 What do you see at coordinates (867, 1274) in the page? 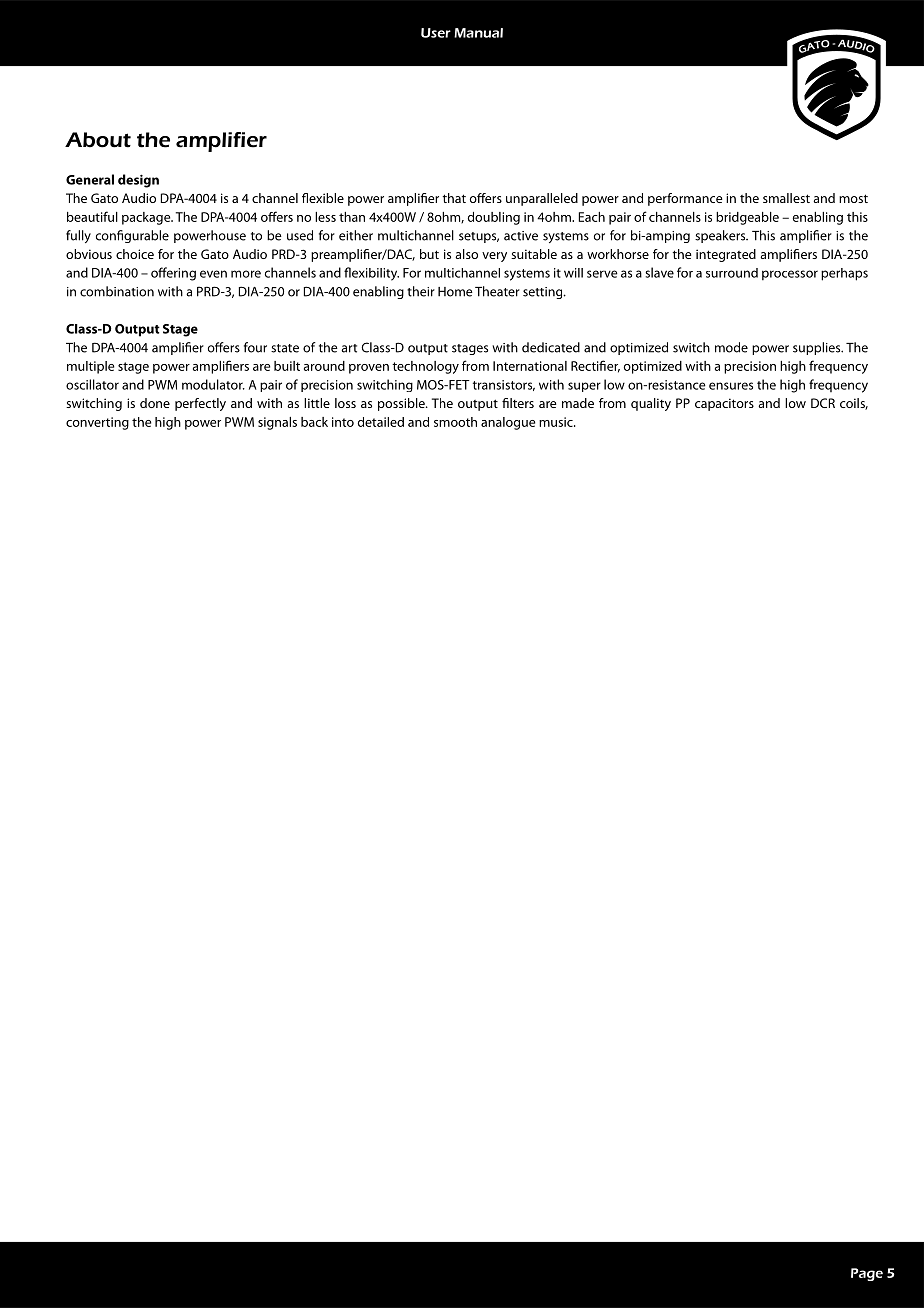
I see `Page` at bounding box center [867, 1274].
